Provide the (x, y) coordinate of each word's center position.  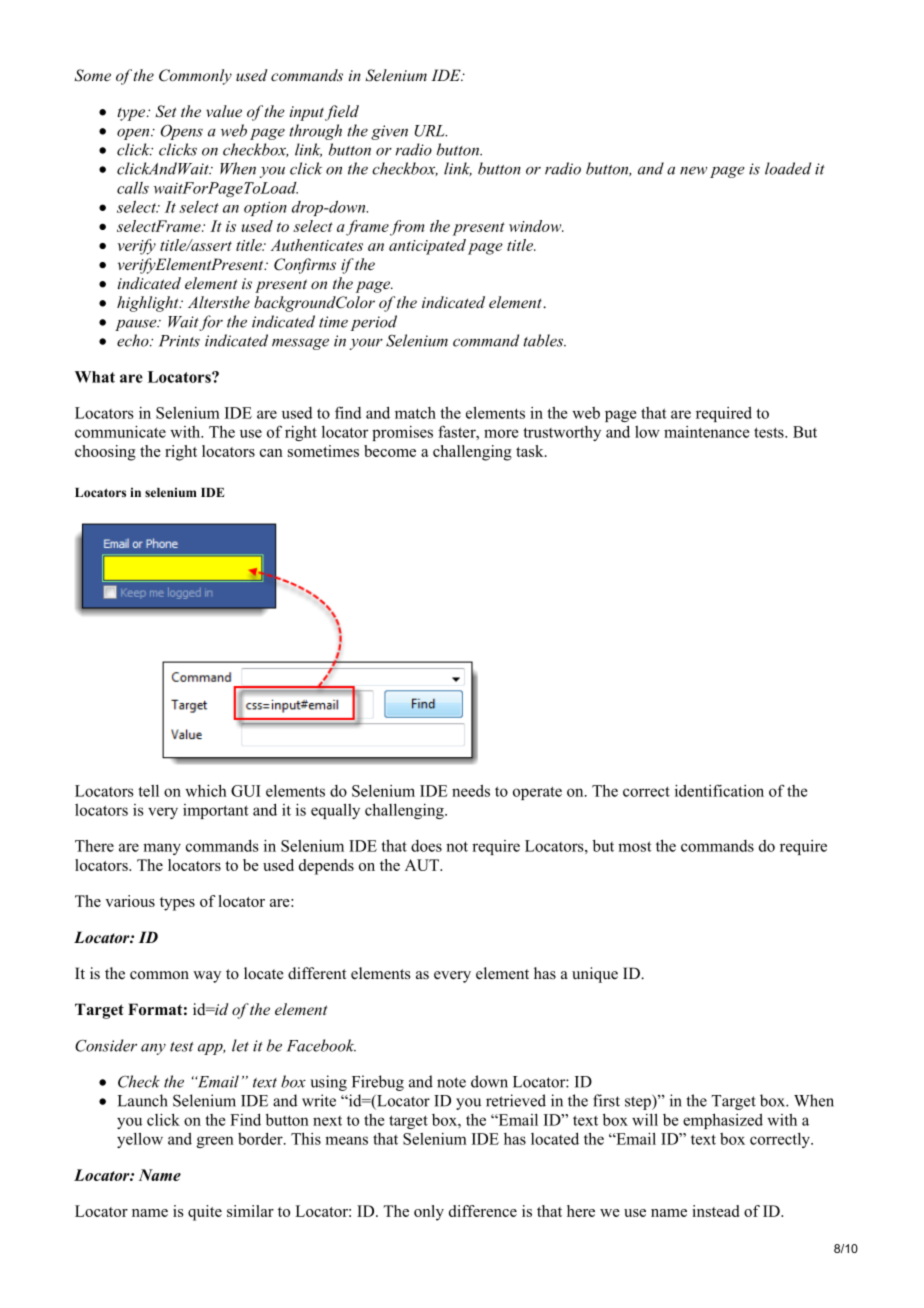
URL (431, 131)
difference (483, 1211)
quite (205, 1213)
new (693, 170)
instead (715, 1211)
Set (165, 111)
